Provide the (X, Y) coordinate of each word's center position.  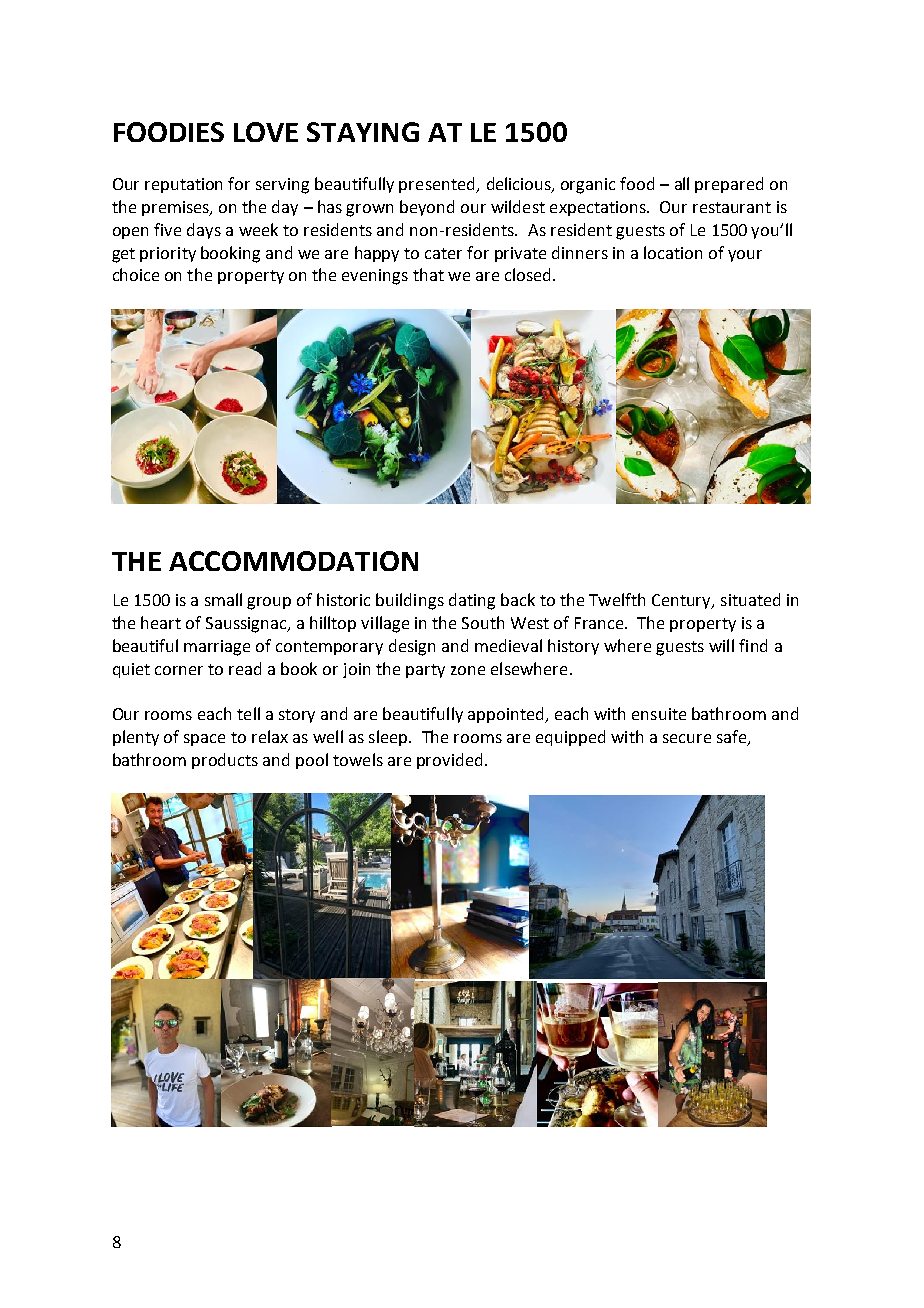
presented (438, 185)
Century (682, 601)
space (204, 740)
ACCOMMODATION (293, 561)
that (428, 274)
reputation (183, 185)
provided (449, 761)
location (673, 252)
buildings (410, 601)
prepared (729, 185)
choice (136, 274)
